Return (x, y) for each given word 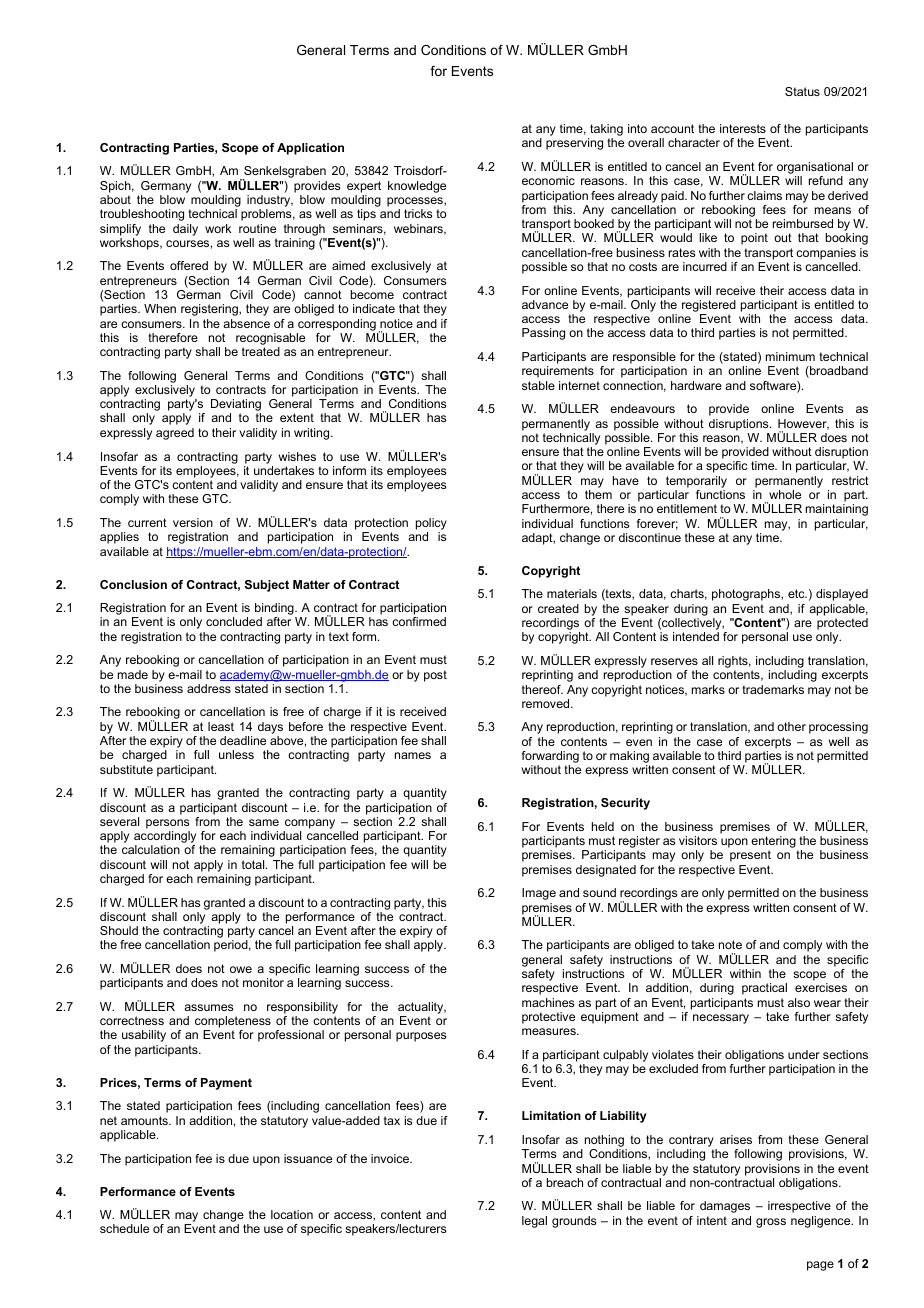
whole (785, 494)
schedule (124, 1228)
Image (539, 894)
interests (743, 128)
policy (431, 524)
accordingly (165, 838)
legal (534, 1222)
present (750, 856)
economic (548, 180)
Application (310, 149)
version (193, 522)
